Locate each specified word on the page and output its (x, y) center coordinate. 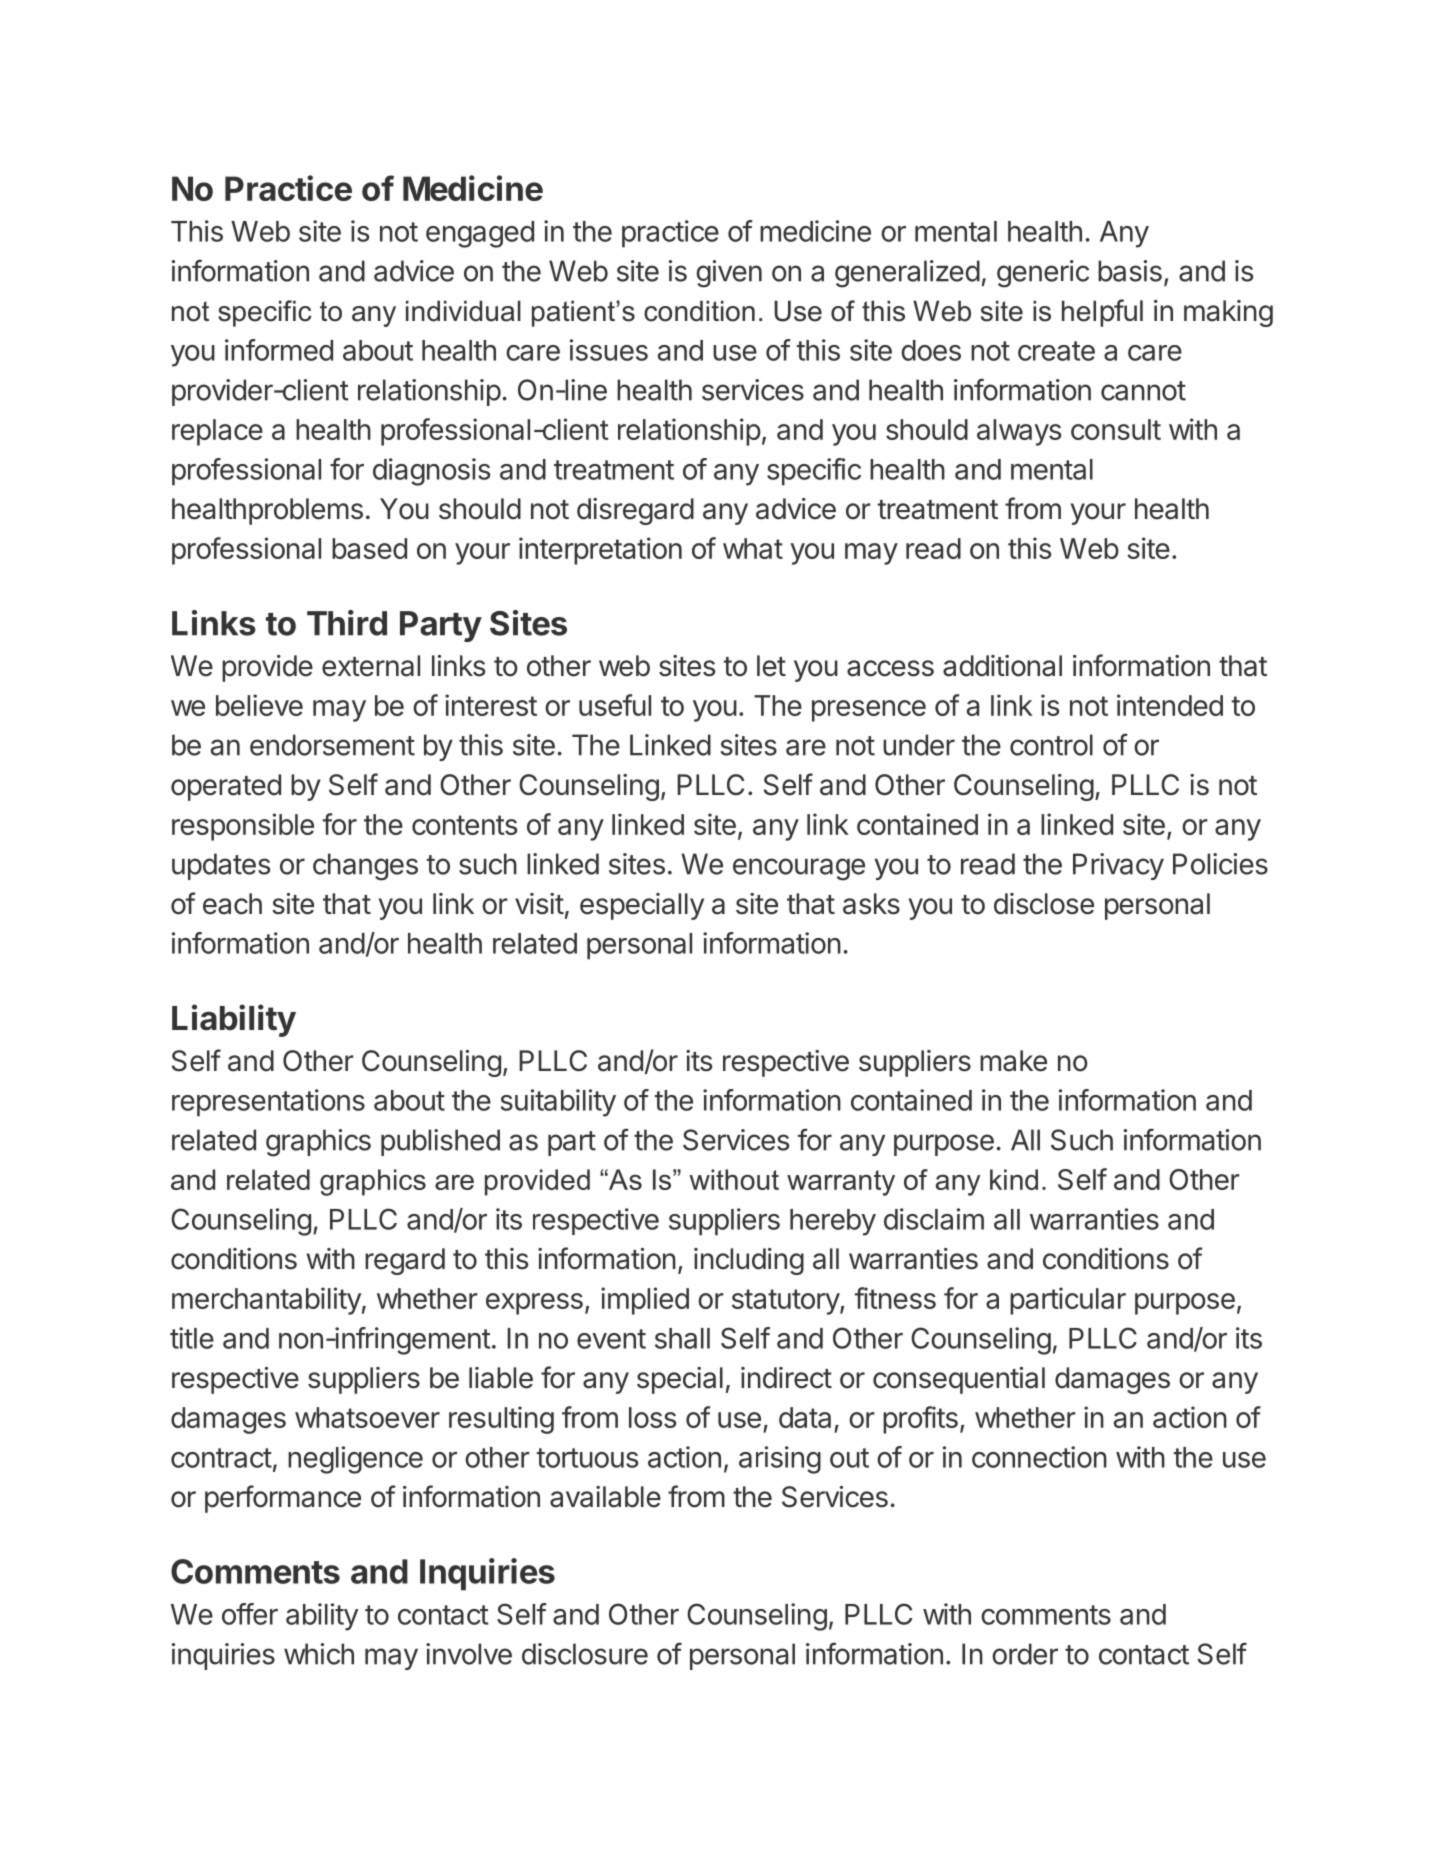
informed (279, 350)
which (319, 1654)
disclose (1044, 904)
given (729, 274)
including (749, 1261)
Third (347, 623)
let (771, 666)
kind (1014, 1179)
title (192, 1338)
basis (1130, 271)
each (232, 904)
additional (1002, 666)
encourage (799, 869)
